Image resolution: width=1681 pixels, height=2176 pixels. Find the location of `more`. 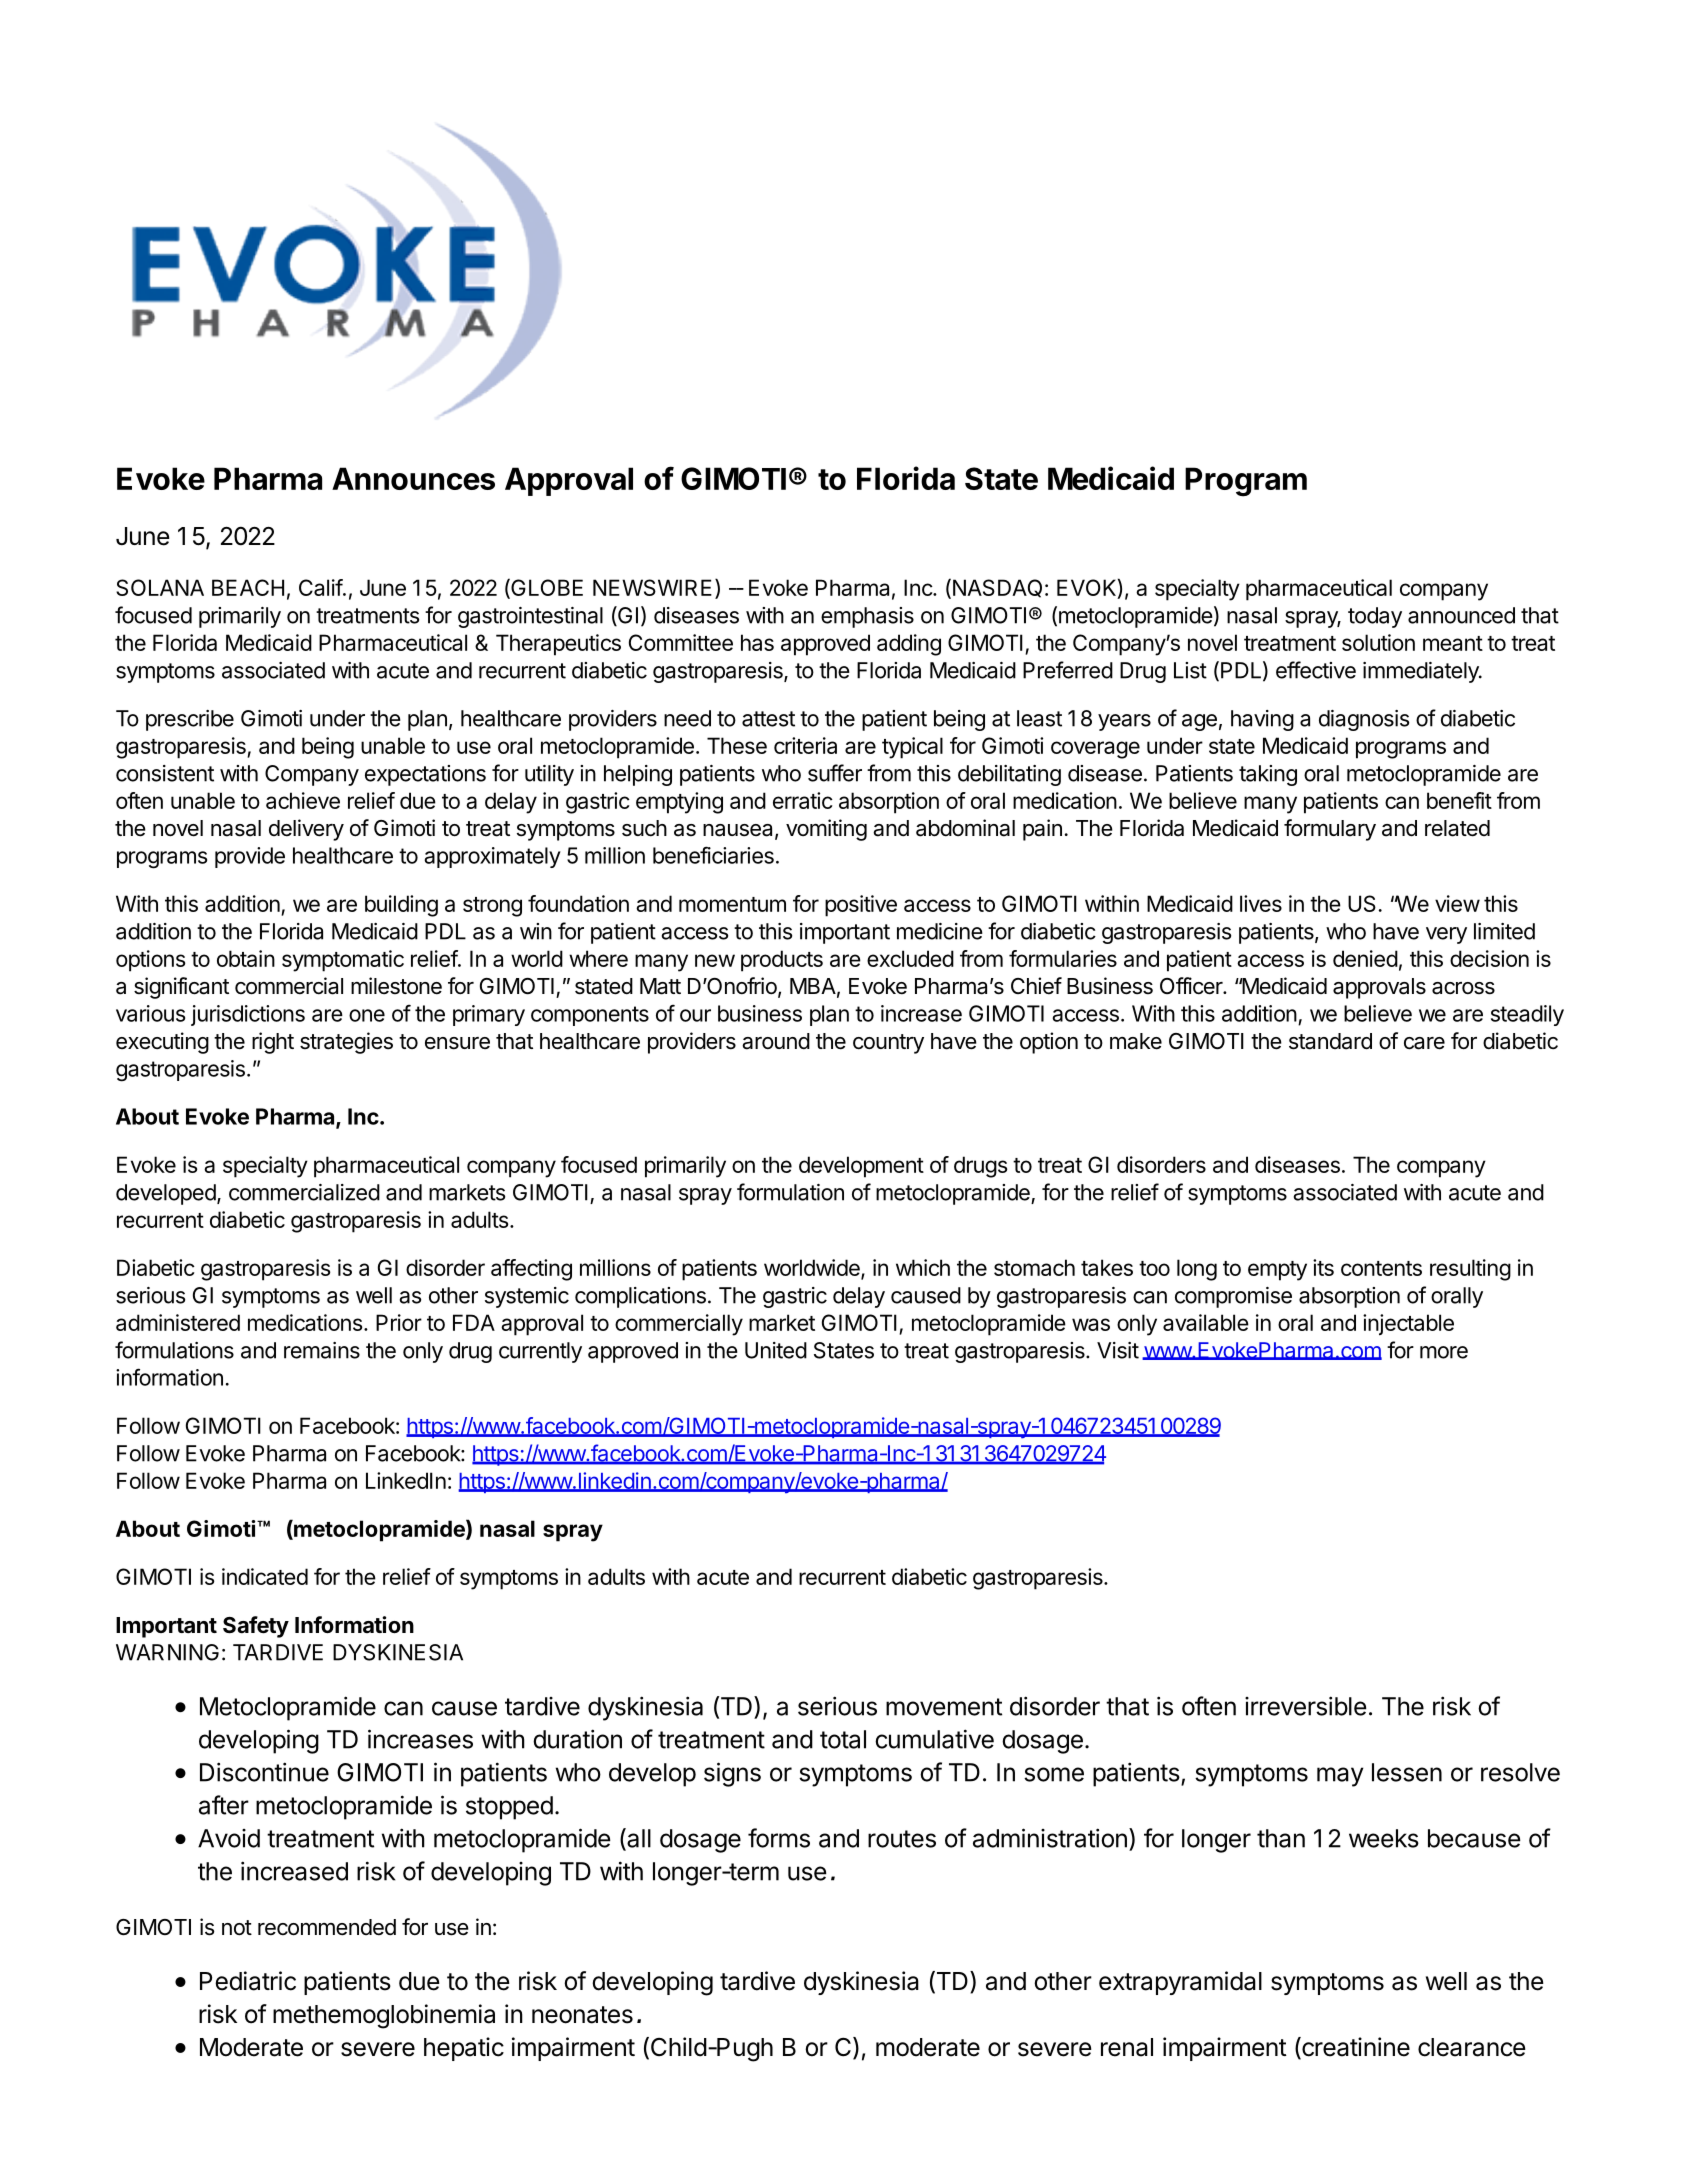

more is located at coordinates (1444, 1352).
